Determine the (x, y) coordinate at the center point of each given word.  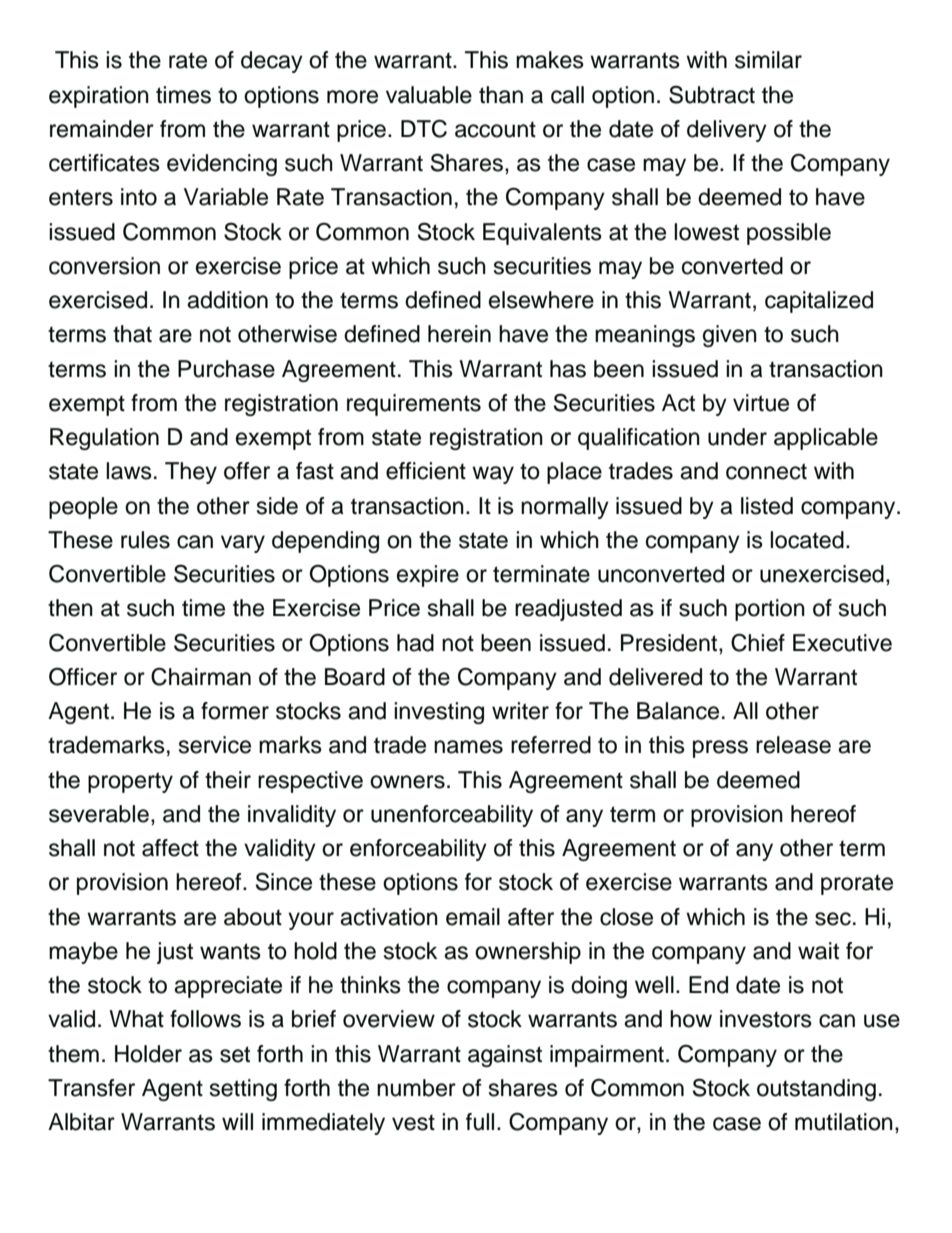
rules (145, 540)
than (501, 95)
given (730, 336)
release (793, 745)
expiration (99, 97)
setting (243, 1090)
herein (459, 334)
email (473, 917)
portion (770, 610)
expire (428, 576)
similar (768, 60)
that (132, 334)
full (480, 1122)
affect (170, 848)
